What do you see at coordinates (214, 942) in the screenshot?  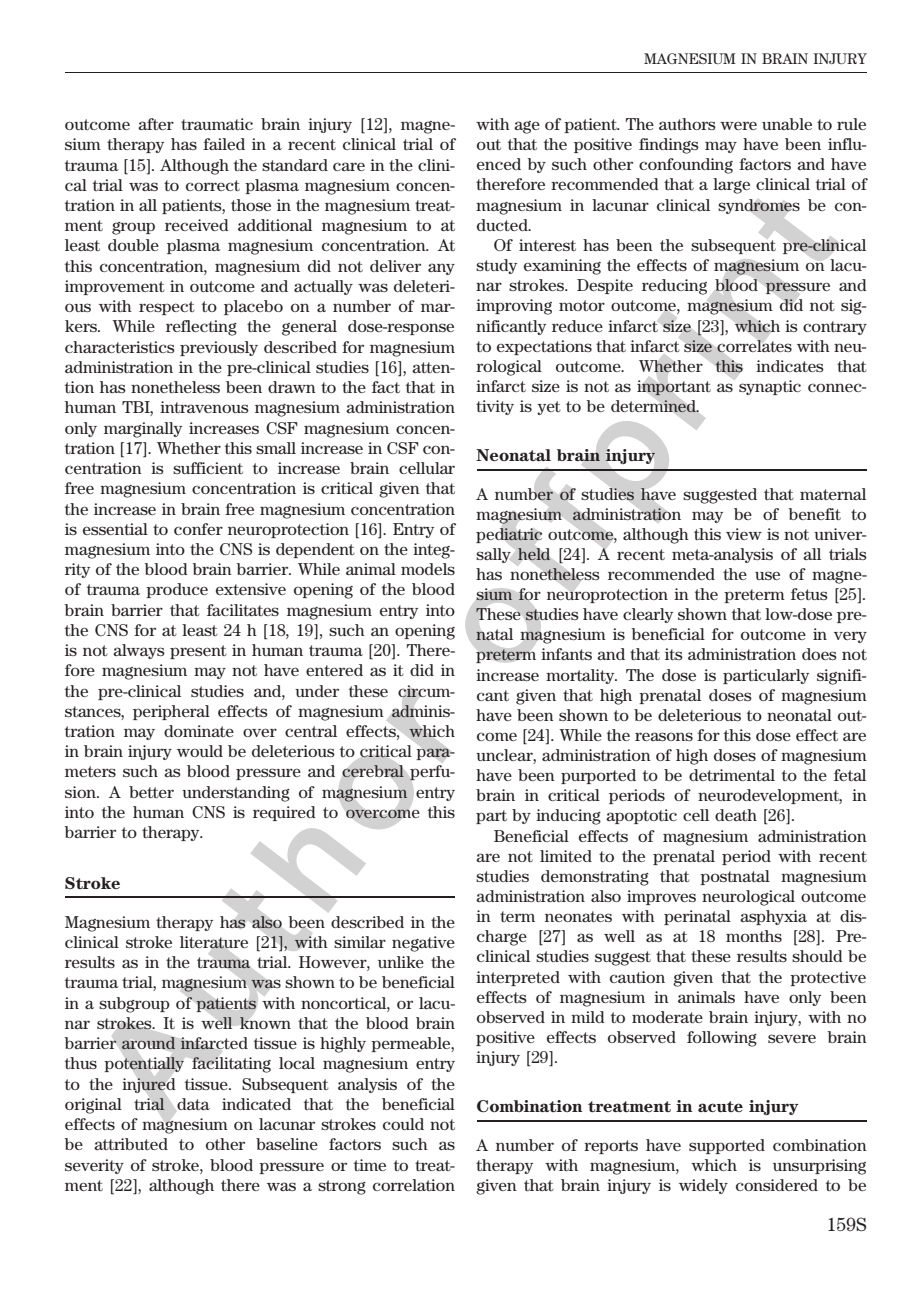 I see `literature` at bounding box center [214, 942].
